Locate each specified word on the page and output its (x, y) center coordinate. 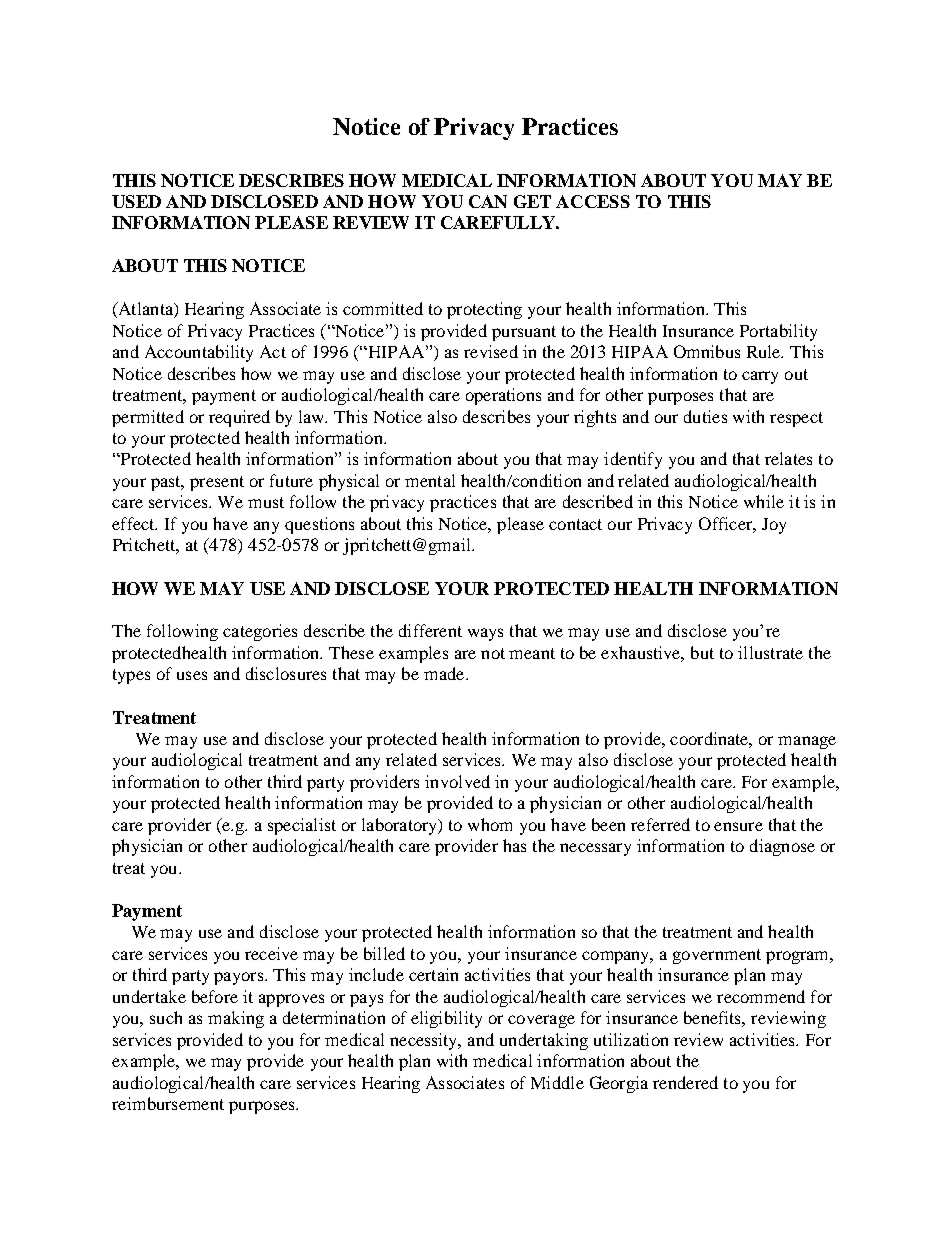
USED (136, 201)
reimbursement (168, 1103)
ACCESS (593, 201)
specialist (302, 826)
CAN (488, 201)
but (702, 652)
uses (192, 675)
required (239, 418)
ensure (738, 826)
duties (705, 416)
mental (430, 480)
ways (485, 634)
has (514, 845)
